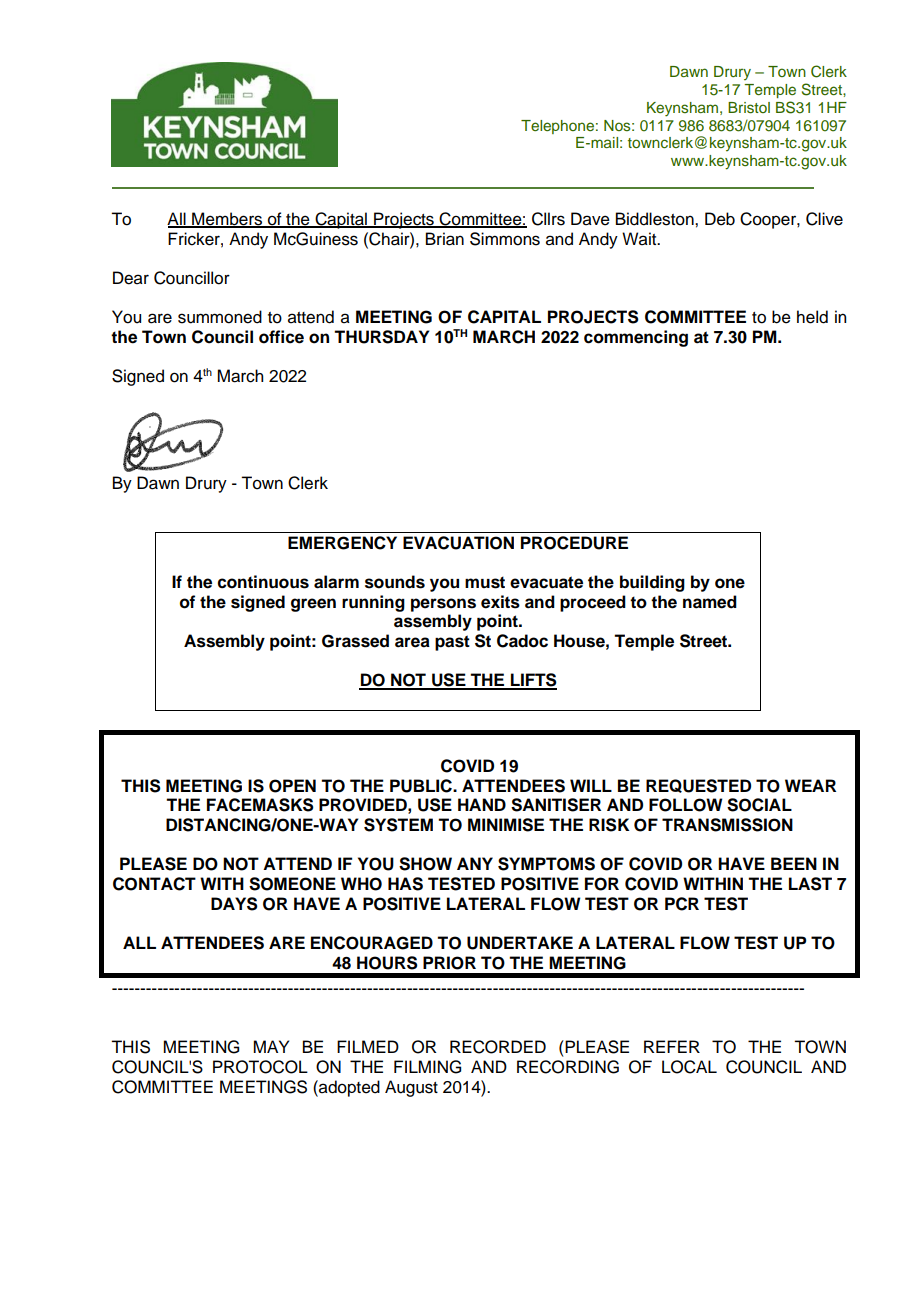 This screenshot has width=924, height=1308. I want to click on PROTOCOL, so click(260, 1067).
